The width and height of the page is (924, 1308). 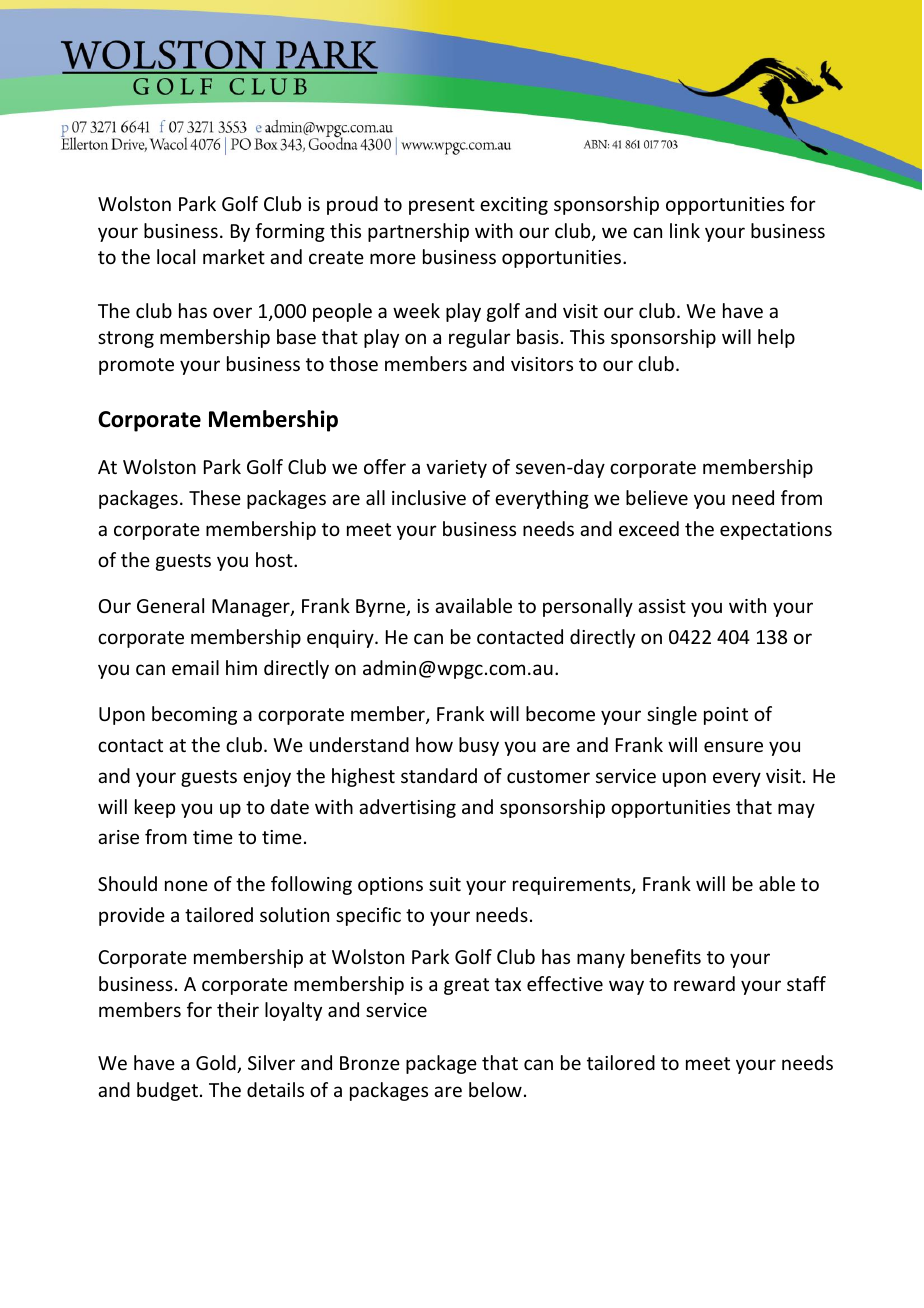 What do you see at coordinates (215, 497) in the page?
I see `These` at bounding box center [215, 497].
